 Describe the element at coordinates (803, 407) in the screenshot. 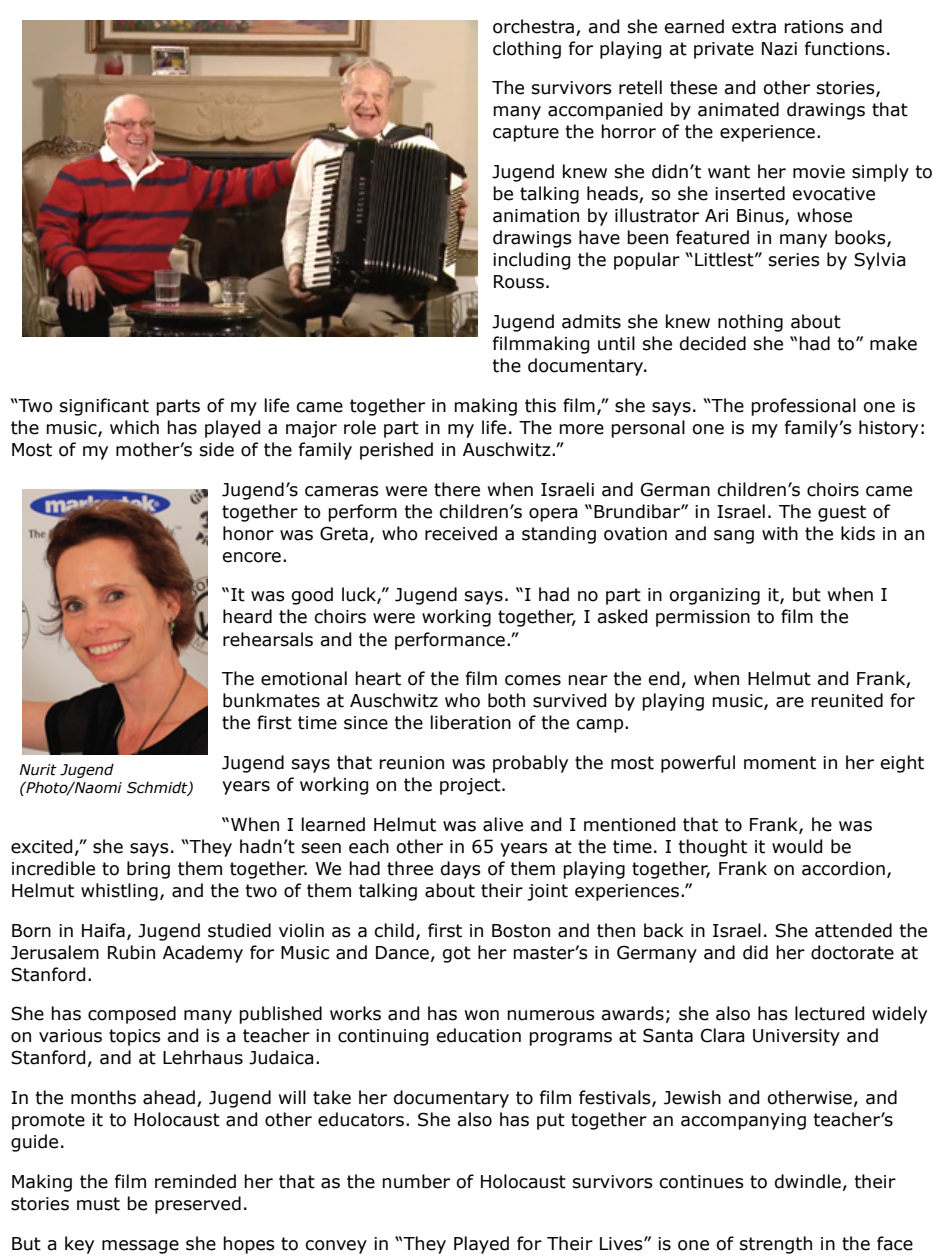

I see `professional` at that location.
